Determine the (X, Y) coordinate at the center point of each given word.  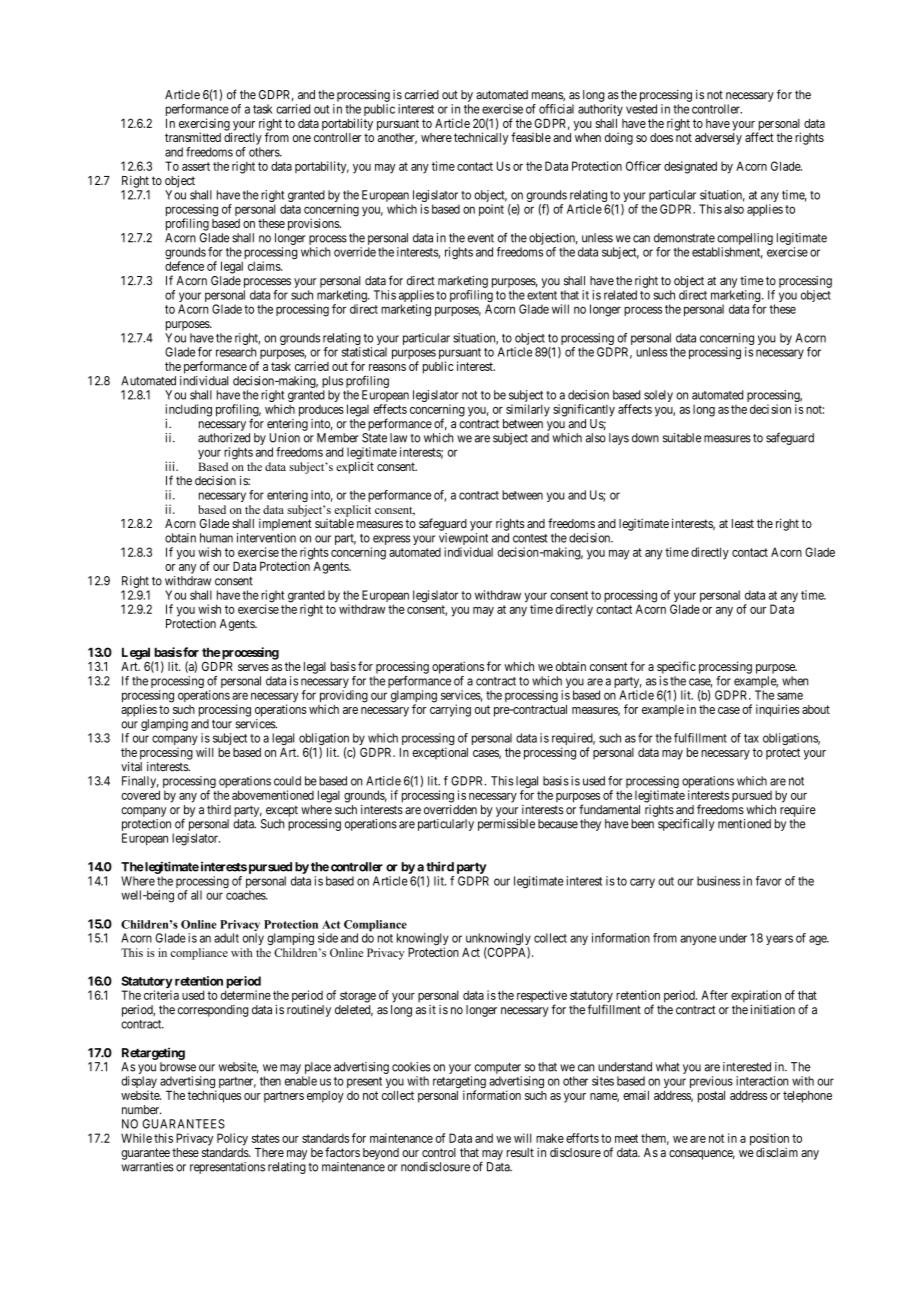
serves (253, 667)
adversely (718, 139)
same (790, 696)
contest (530, 538)
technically (481, 138)
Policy (232, 1139)
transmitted (193, 137)
